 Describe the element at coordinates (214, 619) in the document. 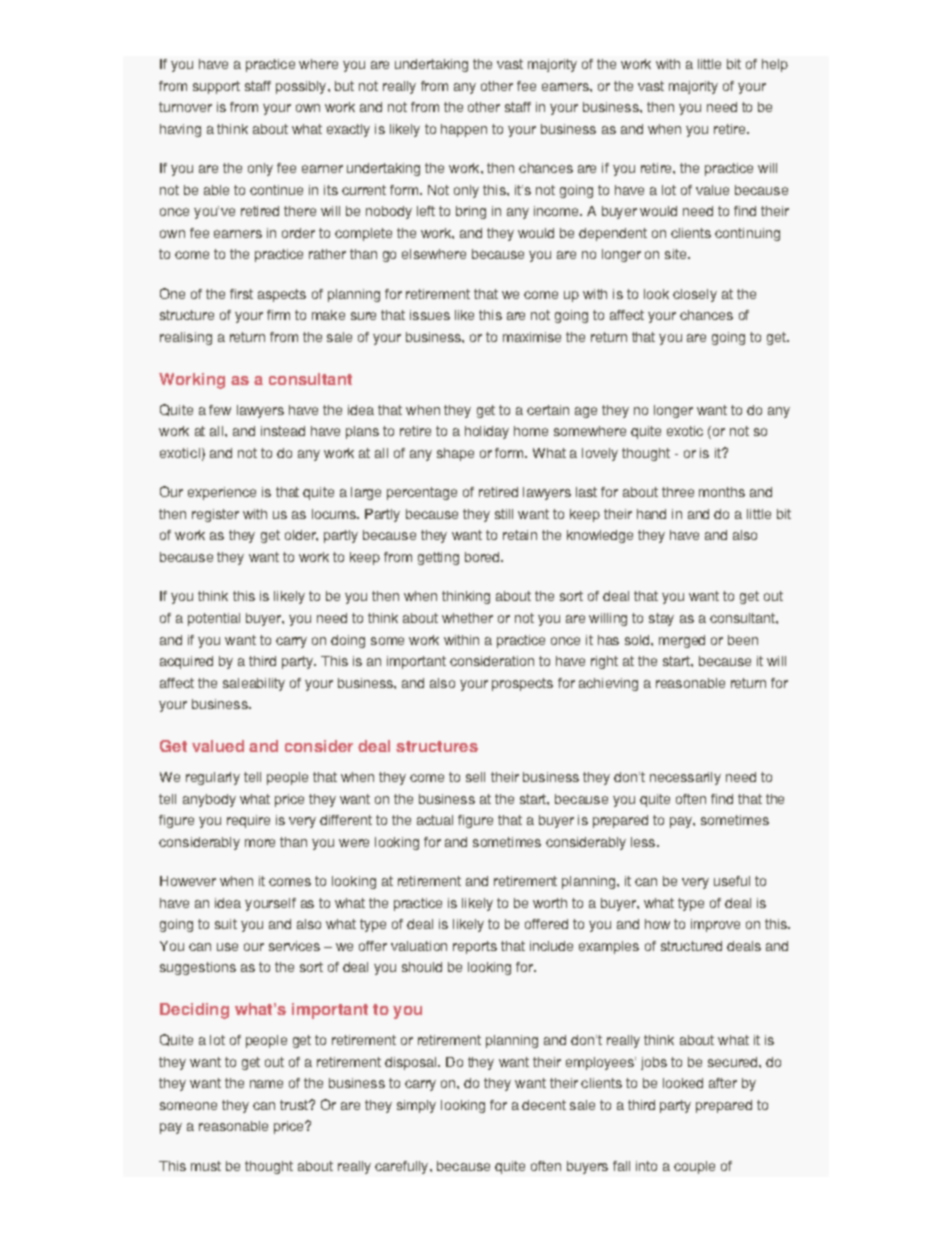

I see `potential` at that location.
